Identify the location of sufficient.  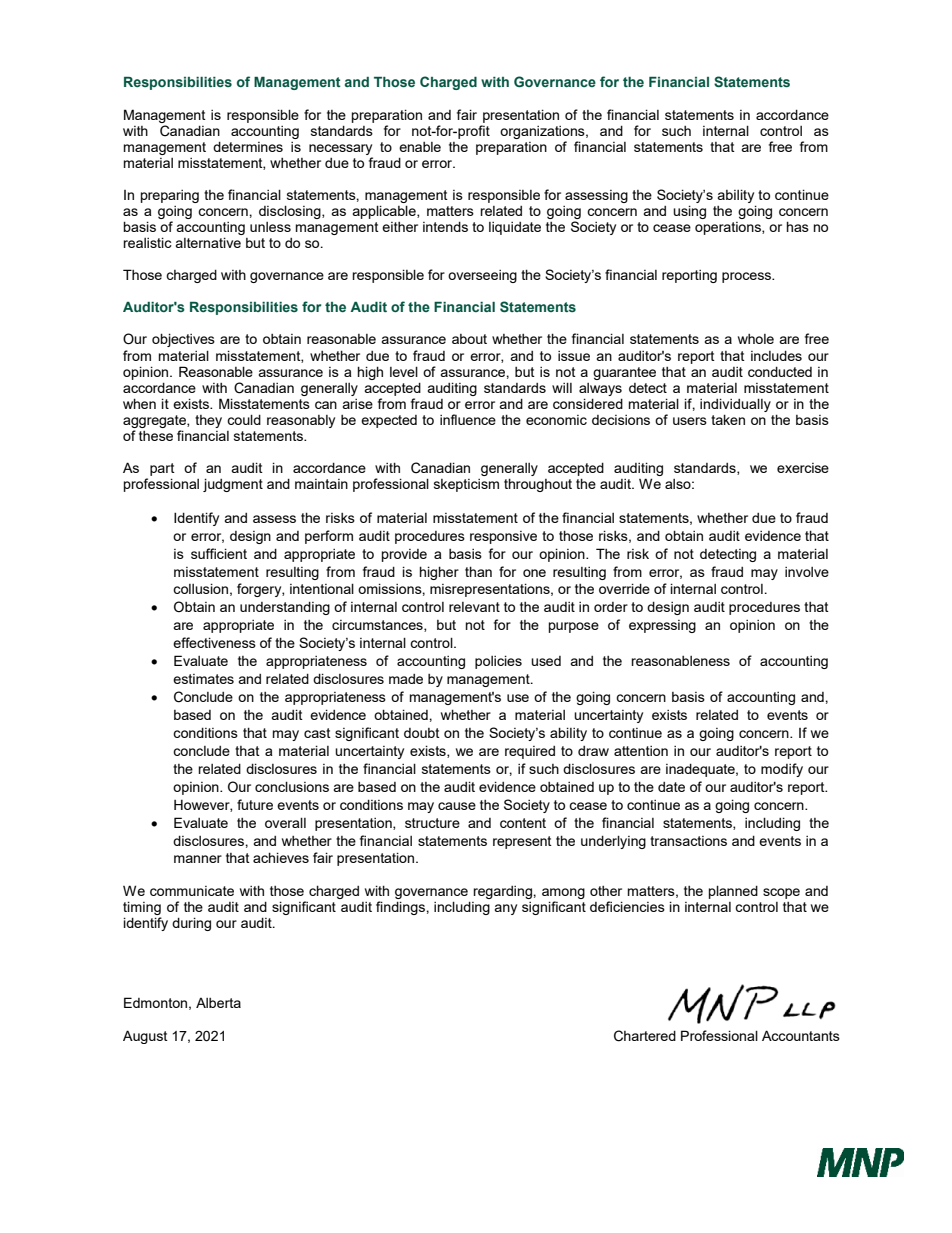
(219, 553).
